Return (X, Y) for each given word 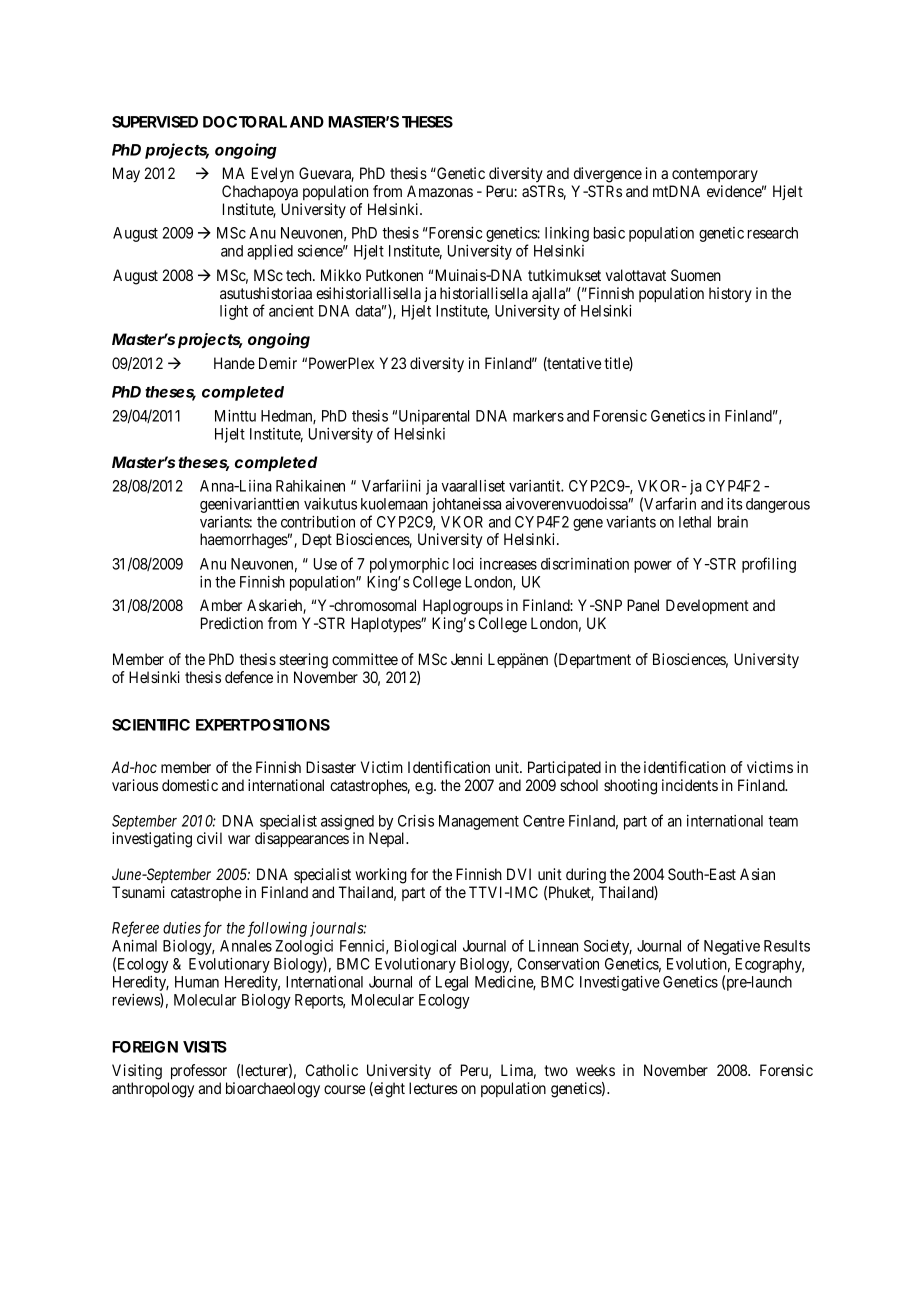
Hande (234, 363)
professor (199, 1072)
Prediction (232, 623)
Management (479, 822)
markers (538, 416)
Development (707, 606)
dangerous (778, 505)
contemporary (715, 175)
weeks (595, 1070)
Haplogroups (463, 607)
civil (209, 838)
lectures (433, 1088)
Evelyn (273, 175)
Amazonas (440, 191)
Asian (757, 874)
